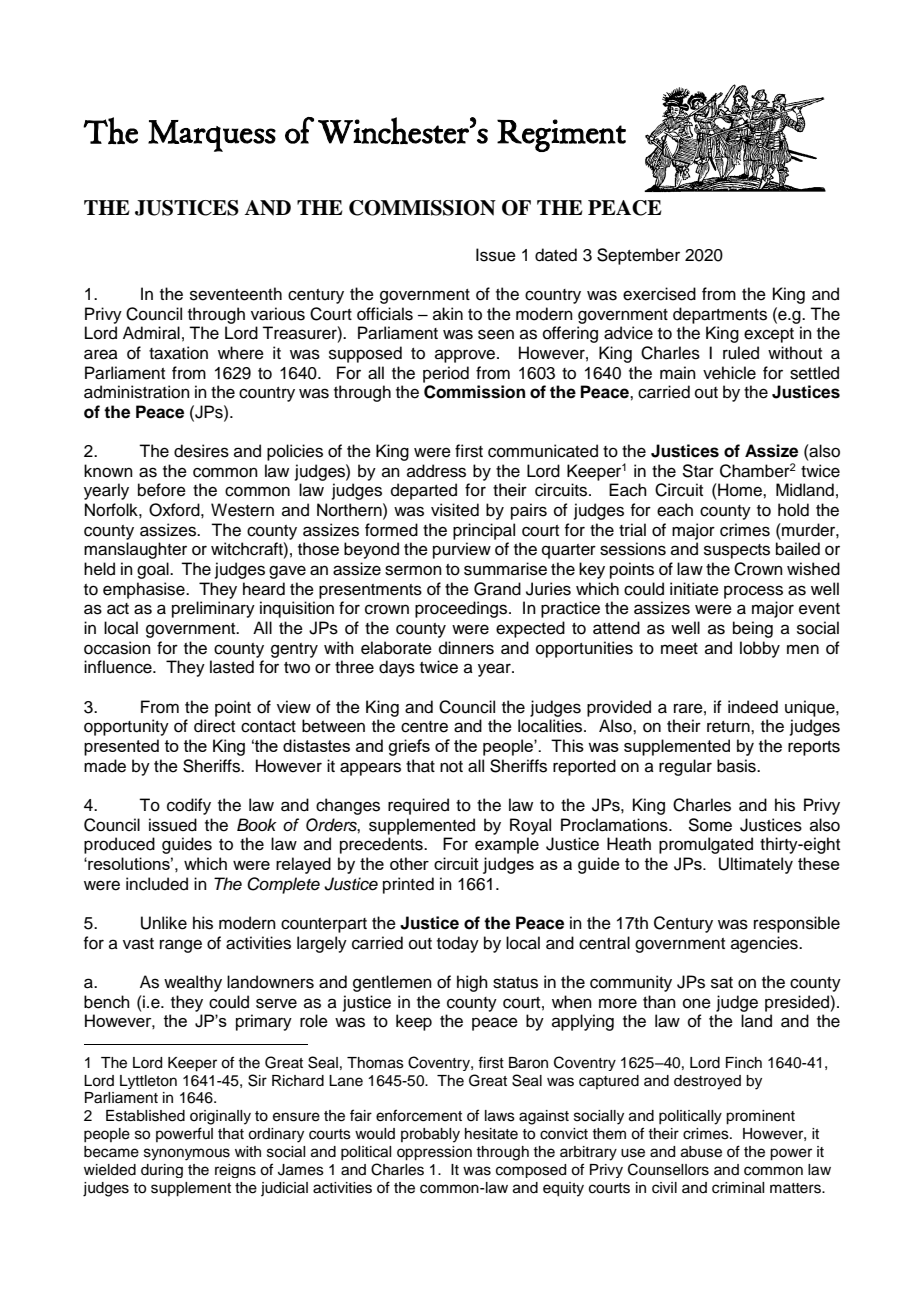 Image resolution: width=924 pixels, height=1308 pixels. What do you see at coordinates (561, 135) in the document?
I see `Regiment` at bounding box center [561, 135].
